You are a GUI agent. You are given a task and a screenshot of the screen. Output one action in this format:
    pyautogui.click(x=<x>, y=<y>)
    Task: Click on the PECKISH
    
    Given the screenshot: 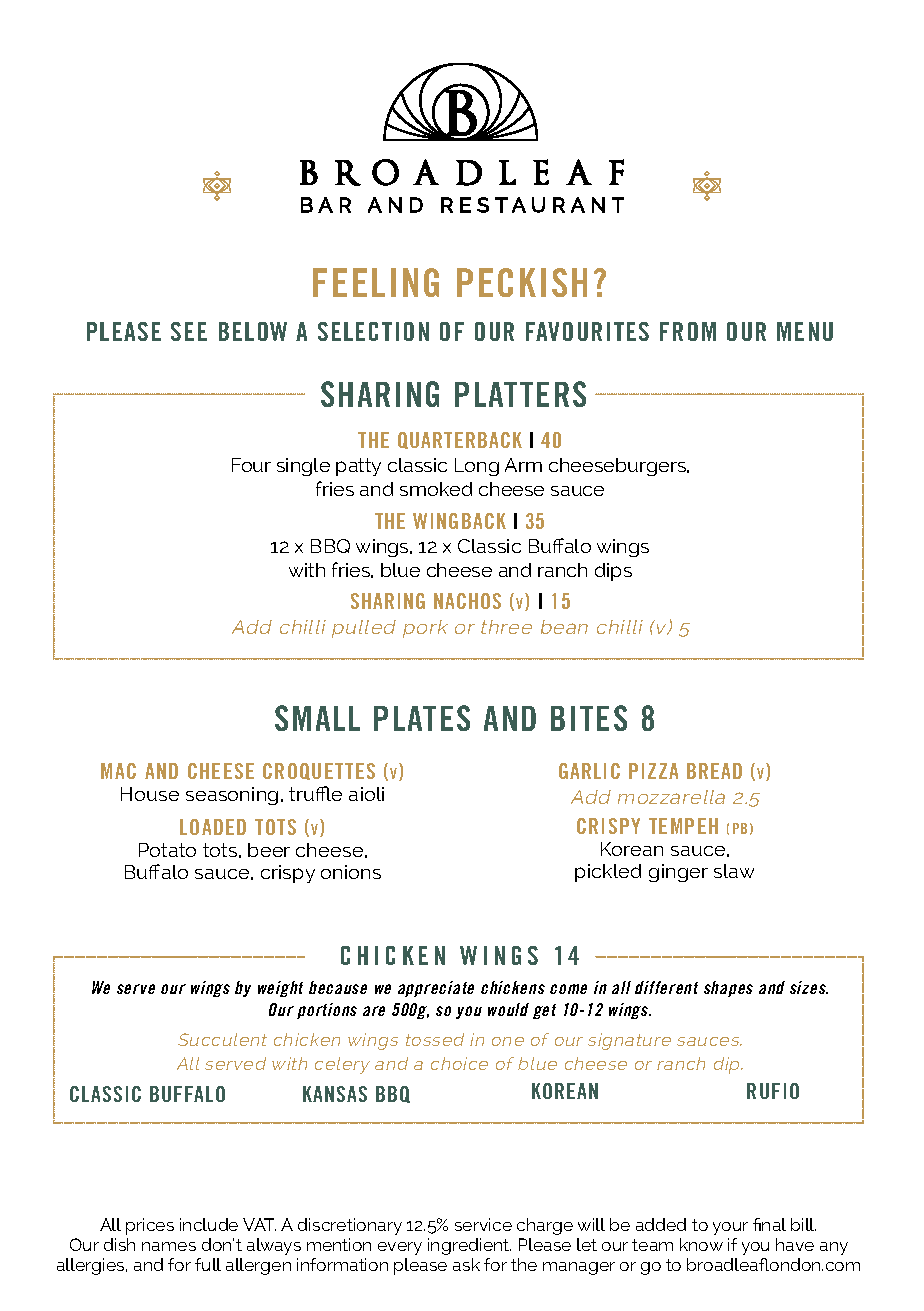 What is the action you would take?
    pyautogui.click(x=522, y=282)
